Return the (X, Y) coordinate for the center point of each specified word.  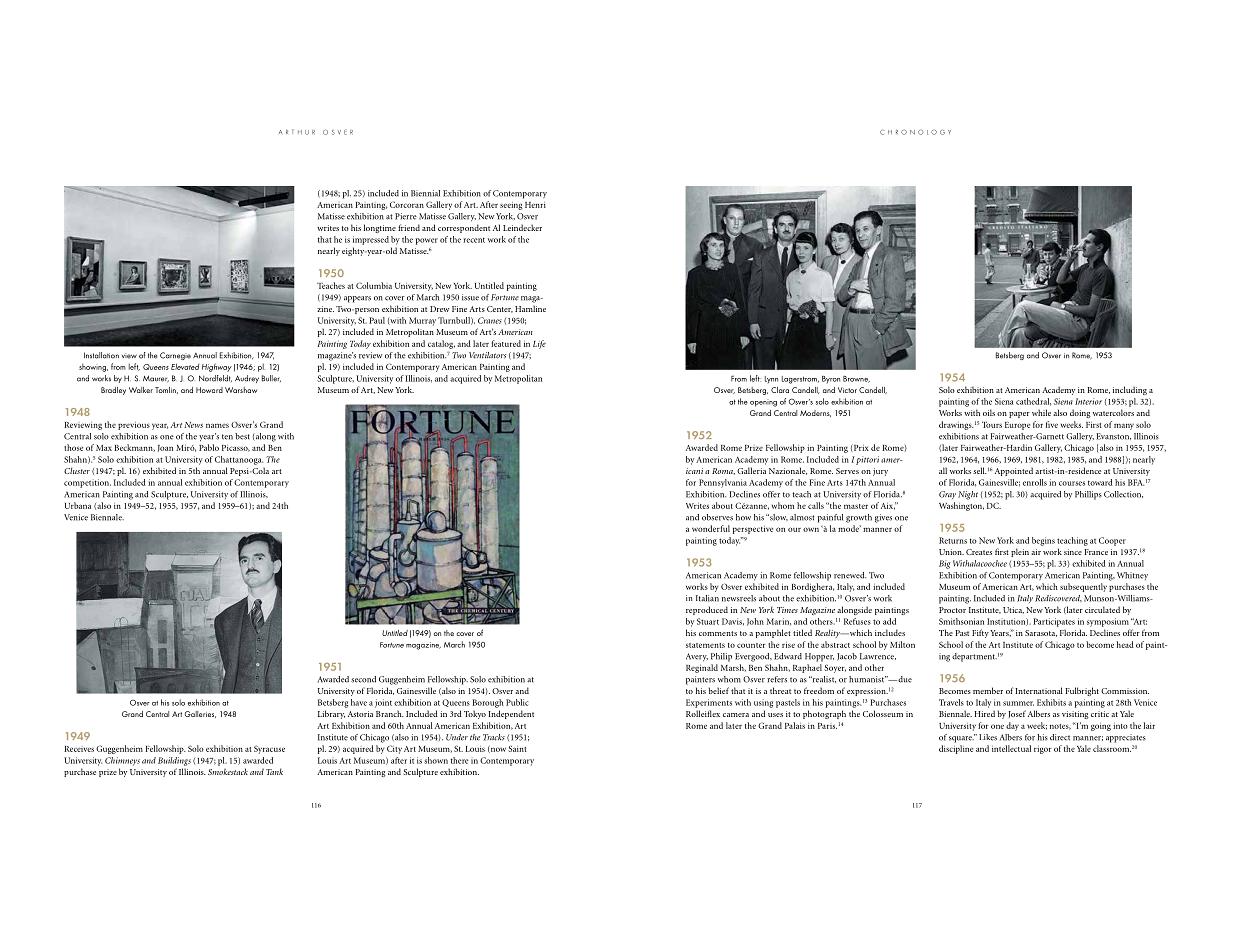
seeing (511, 206)
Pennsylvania (723, 483)
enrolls (1035, 482)
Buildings (174, 761)
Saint (517, 748)
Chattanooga (239, 460)
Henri (535, 205)
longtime (380, 228)
